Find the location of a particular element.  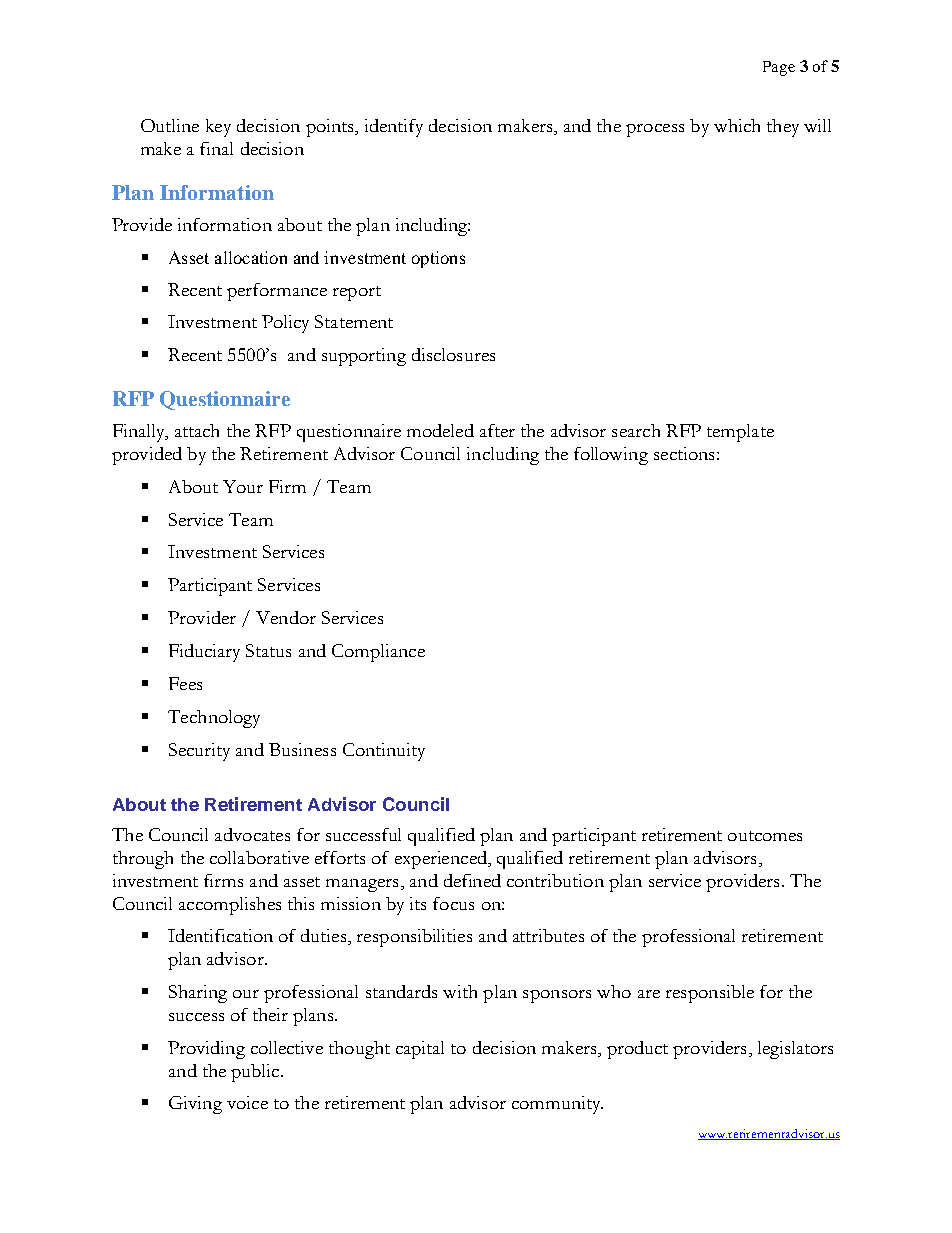

key is located at coordinates (218, 128).
